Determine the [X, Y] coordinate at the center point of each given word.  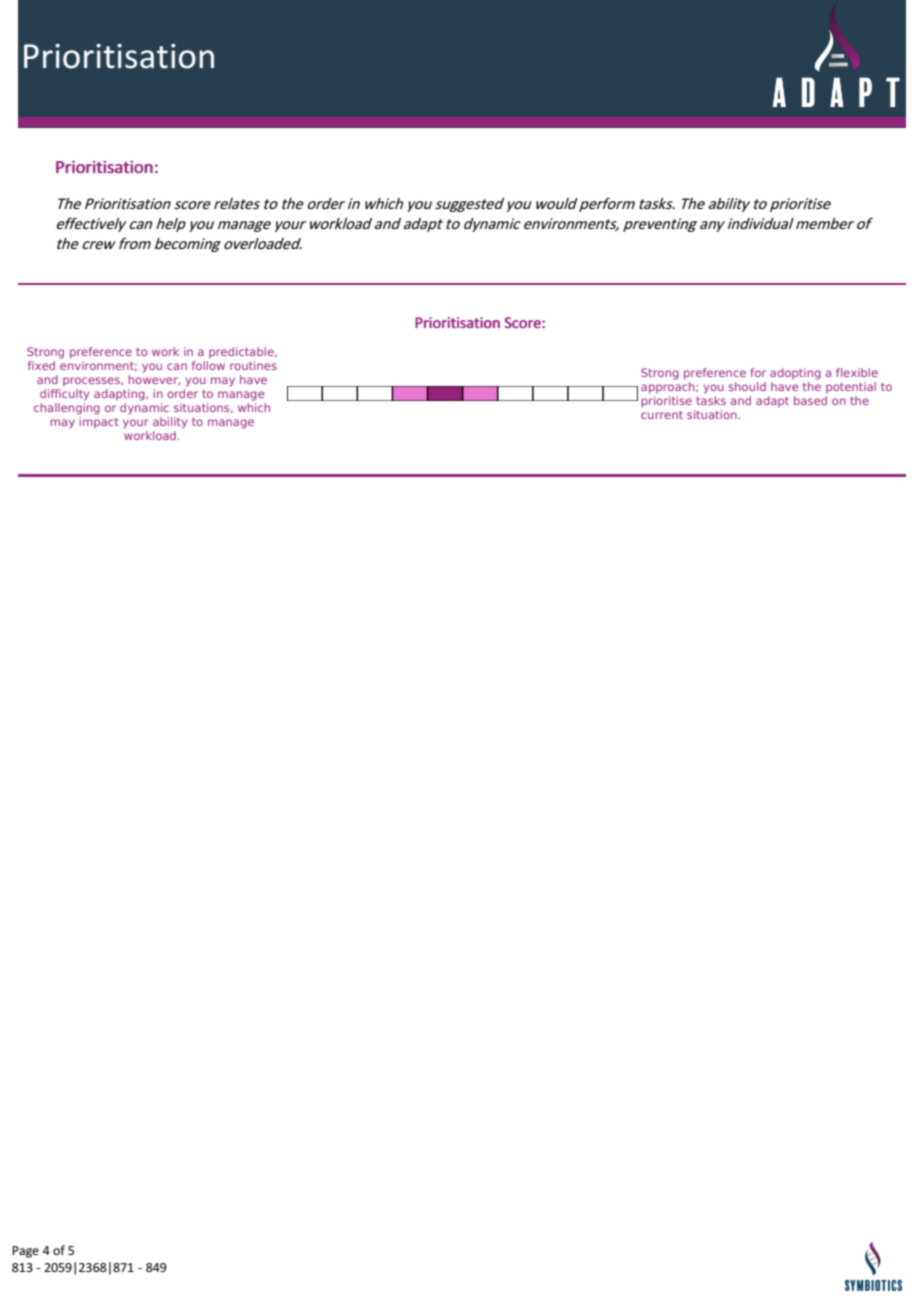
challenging [67, 409]
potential [851, 387]
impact [99, 422]
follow [208, 365]
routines [253, 365]
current [662, 415]
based [810, 400]
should [747, 386]
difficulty [64, 395]
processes [92, 381]
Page [25, 1252]
